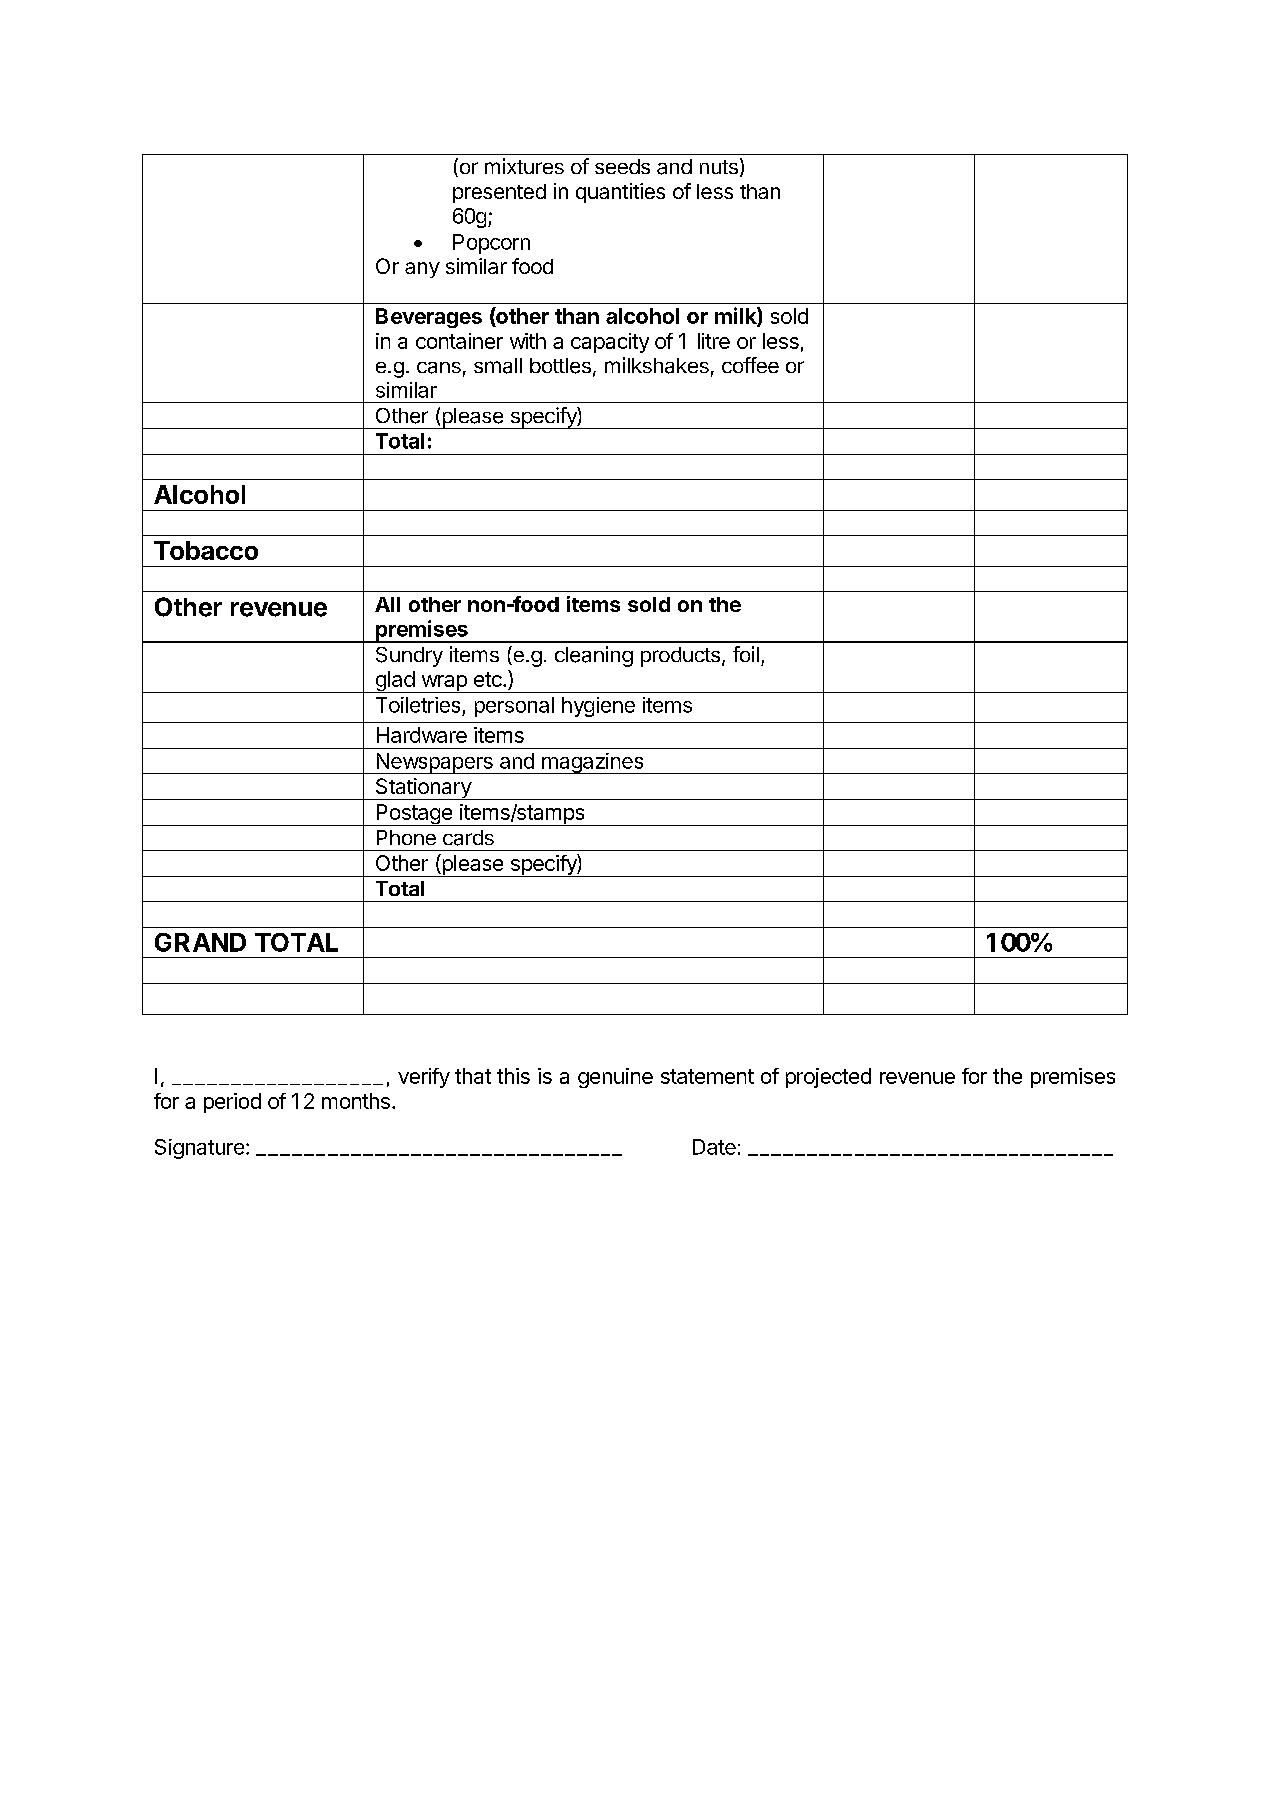 The height and width of the screenshot is (1796, 1270). What do you see at coordinates (719, 167) in the screenshot?
I see `nuts` at bounding box center [719, 167].
